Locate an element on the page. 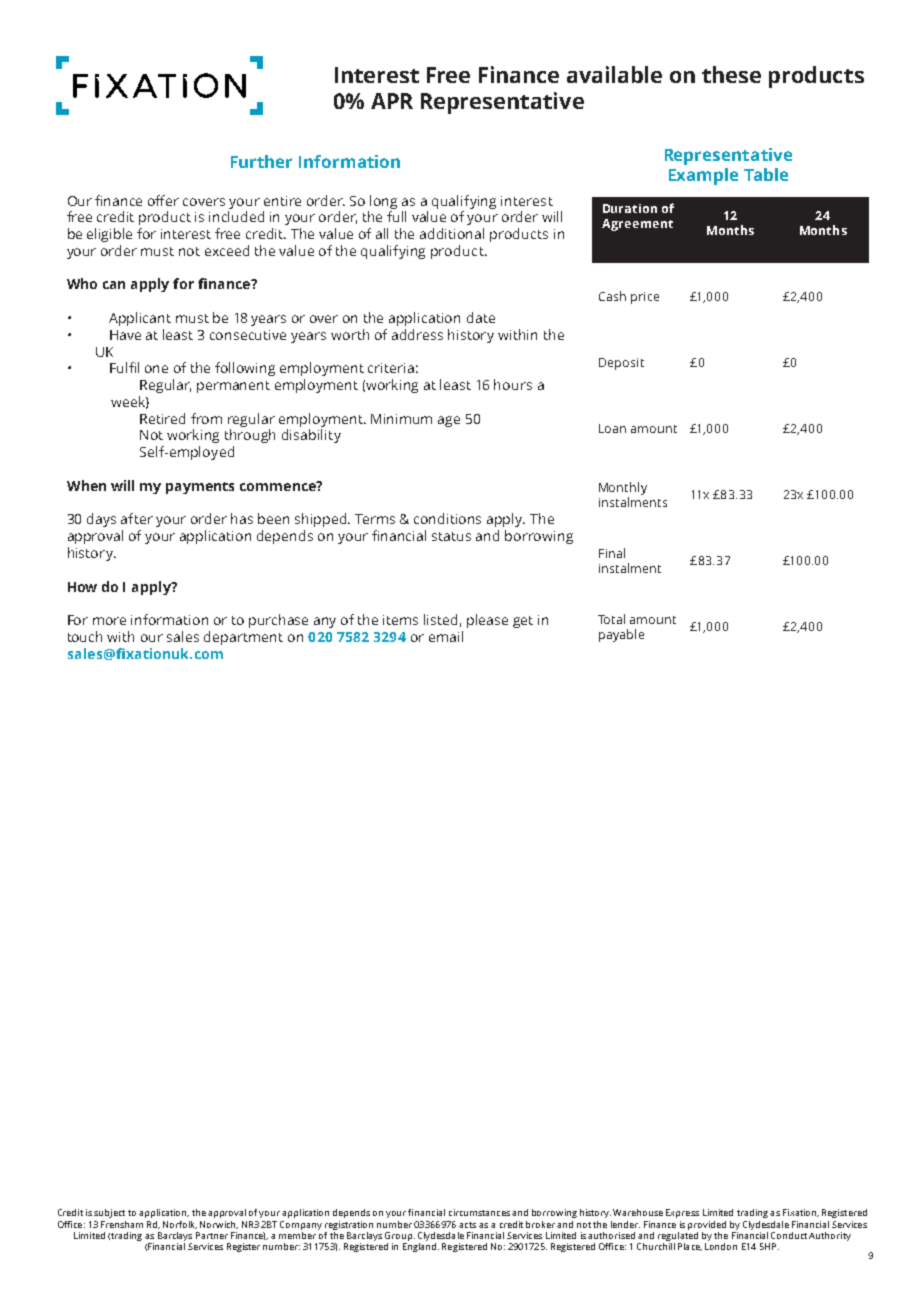 The width and height of the page is (924, 1308). provided is located at coordinates (707, 1225).
